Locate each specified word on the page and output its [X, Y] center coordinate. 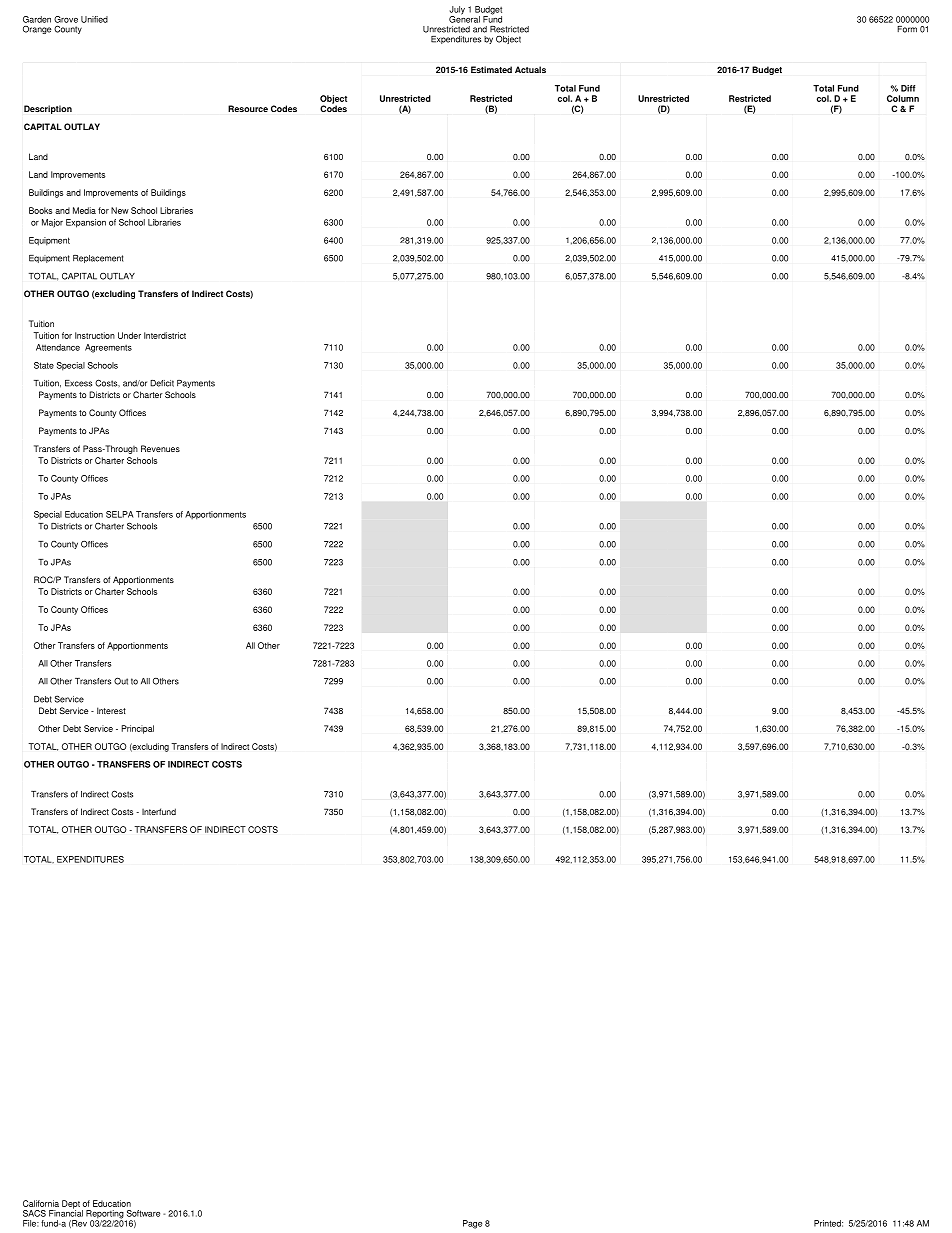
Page [472, 1224]
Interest [111, 710]
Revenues [160, 448]
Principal [137, 729]
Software [143, 1213]
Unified [94, 19]
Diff [908, 88]
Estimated [491, 69]
